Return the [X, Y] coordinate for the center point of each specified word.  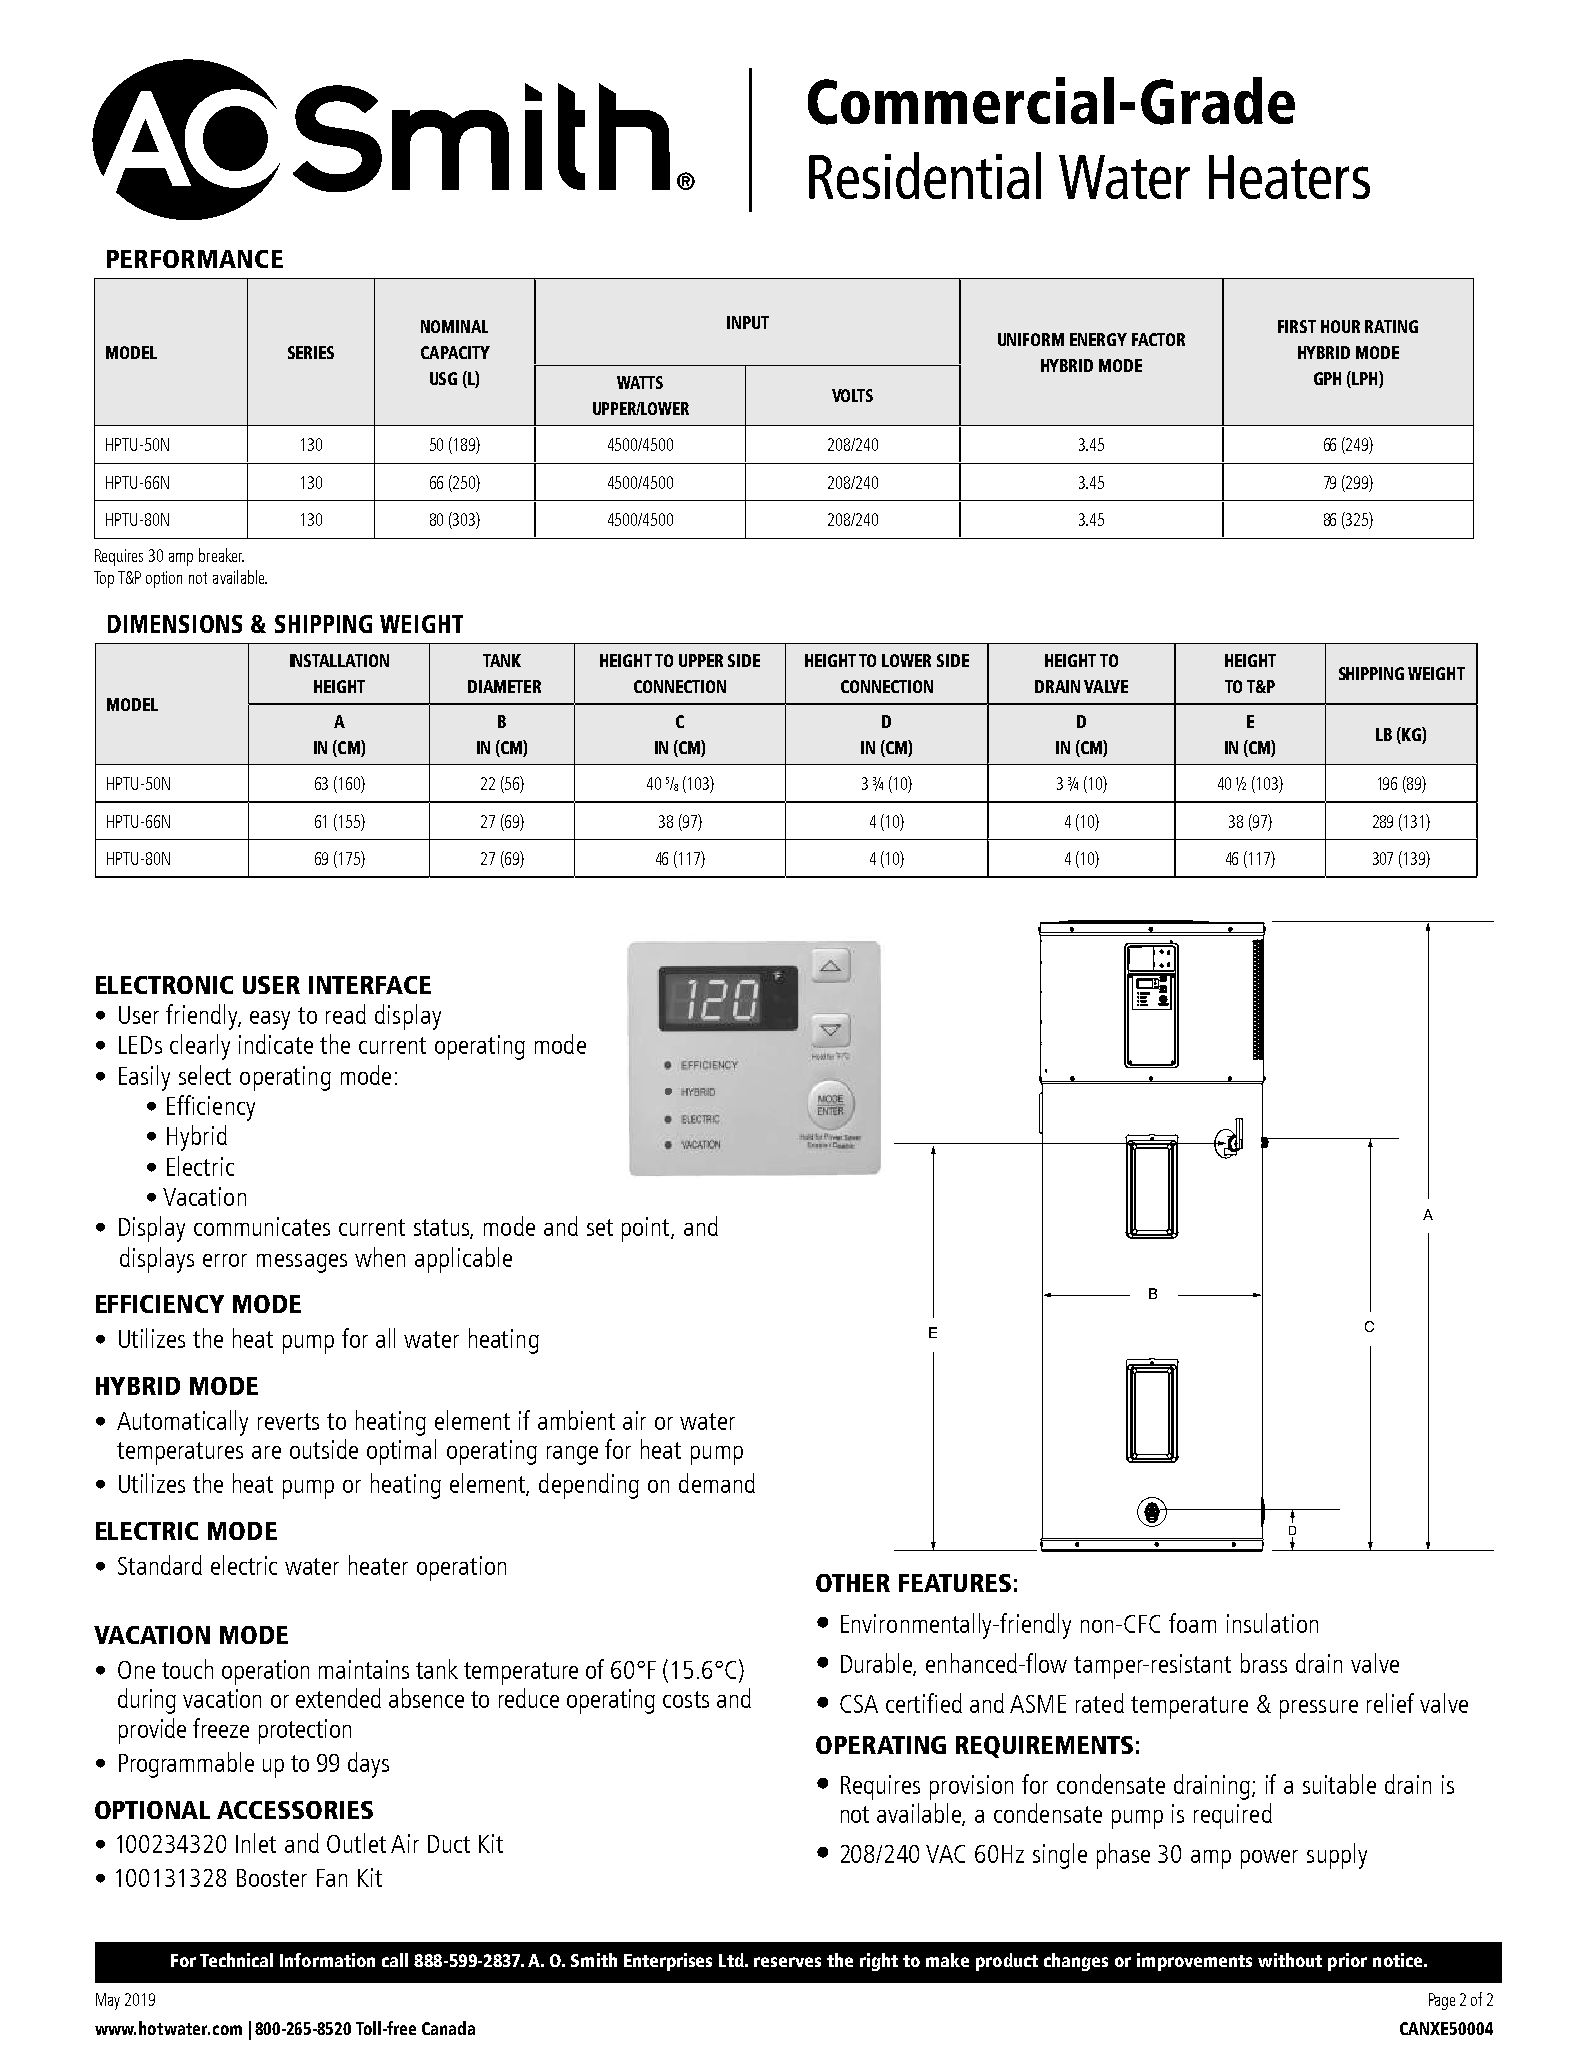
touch [187, 1669]
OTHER [853, 1583]
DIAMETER [504, 686]
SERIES [311, 352]
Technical [236, 1960]
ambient [576, 1420]
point [647, 1229]
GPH [1327, 378]
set [600, 1227]
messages [302, 1263]
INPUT [748, 322]
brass [1264, 1663]
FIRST [1297, 326]
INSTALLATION [339, 660]
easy [270, 1020]
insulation [1272, 1623]
